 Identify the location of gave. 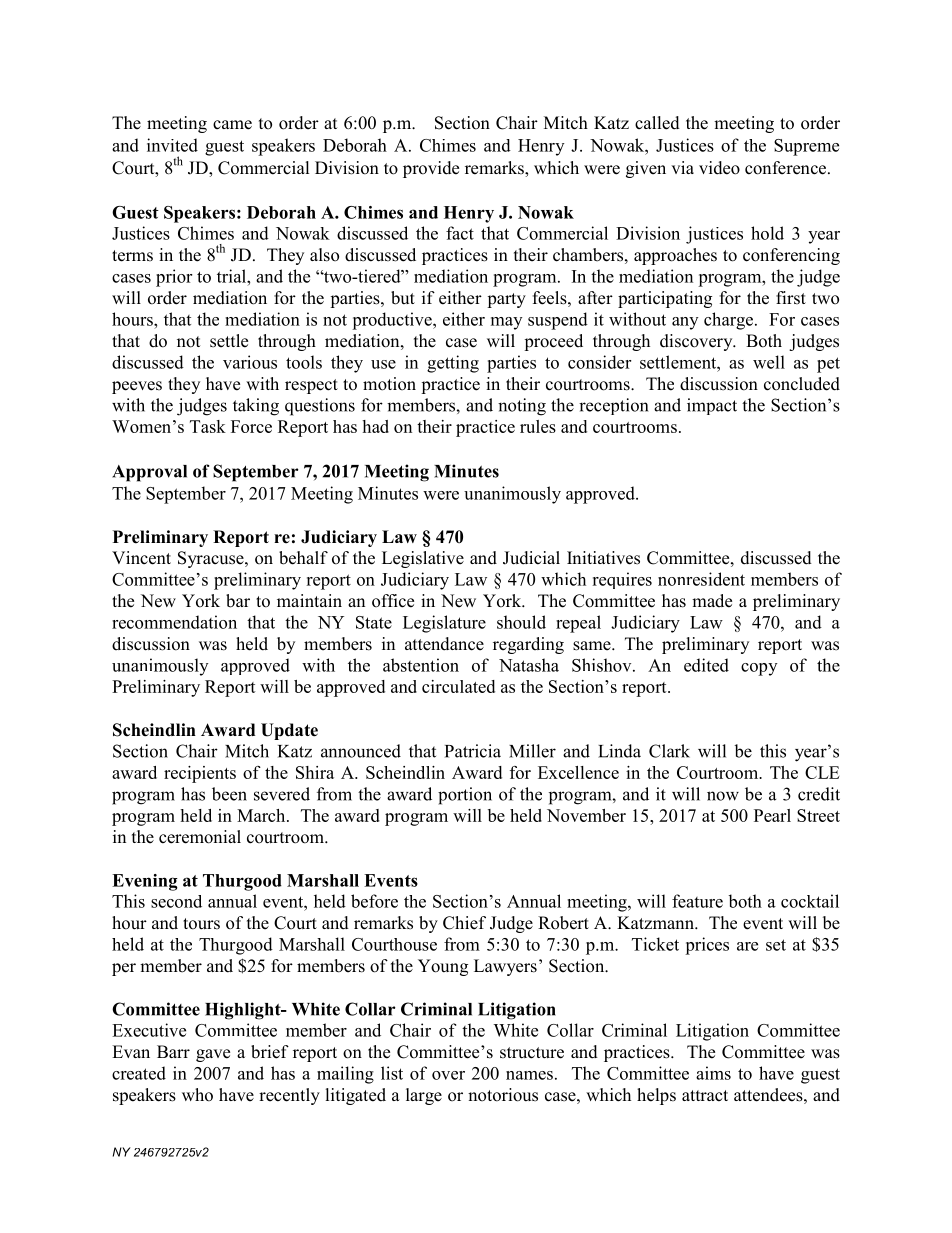
(213, 1055).
